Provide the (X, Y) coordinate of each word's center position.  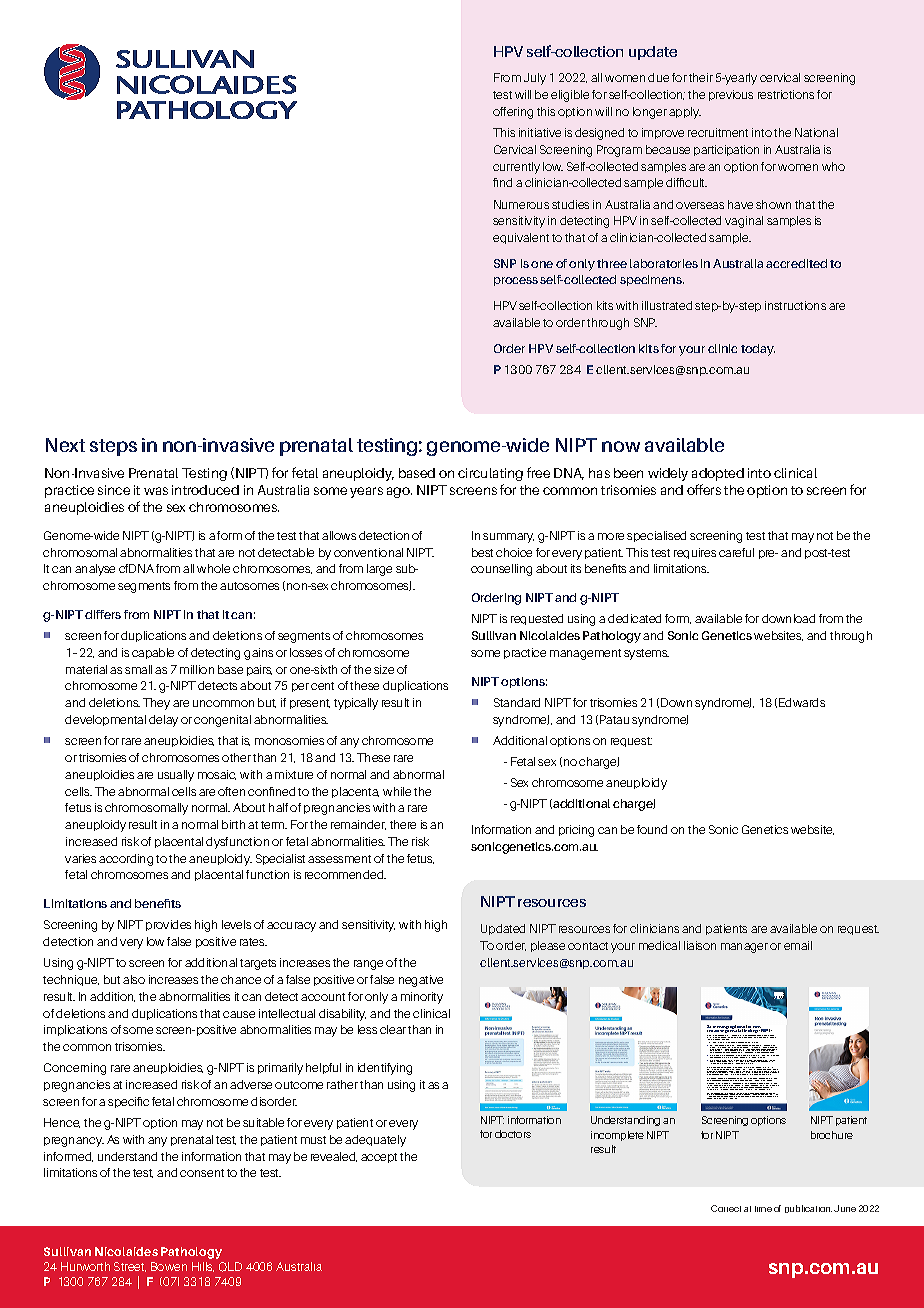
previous (731, 95)
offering (513, 113)
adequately (375, 1141)
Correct (726, 1208)
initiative (540, 132)
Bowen (169, 1266)
